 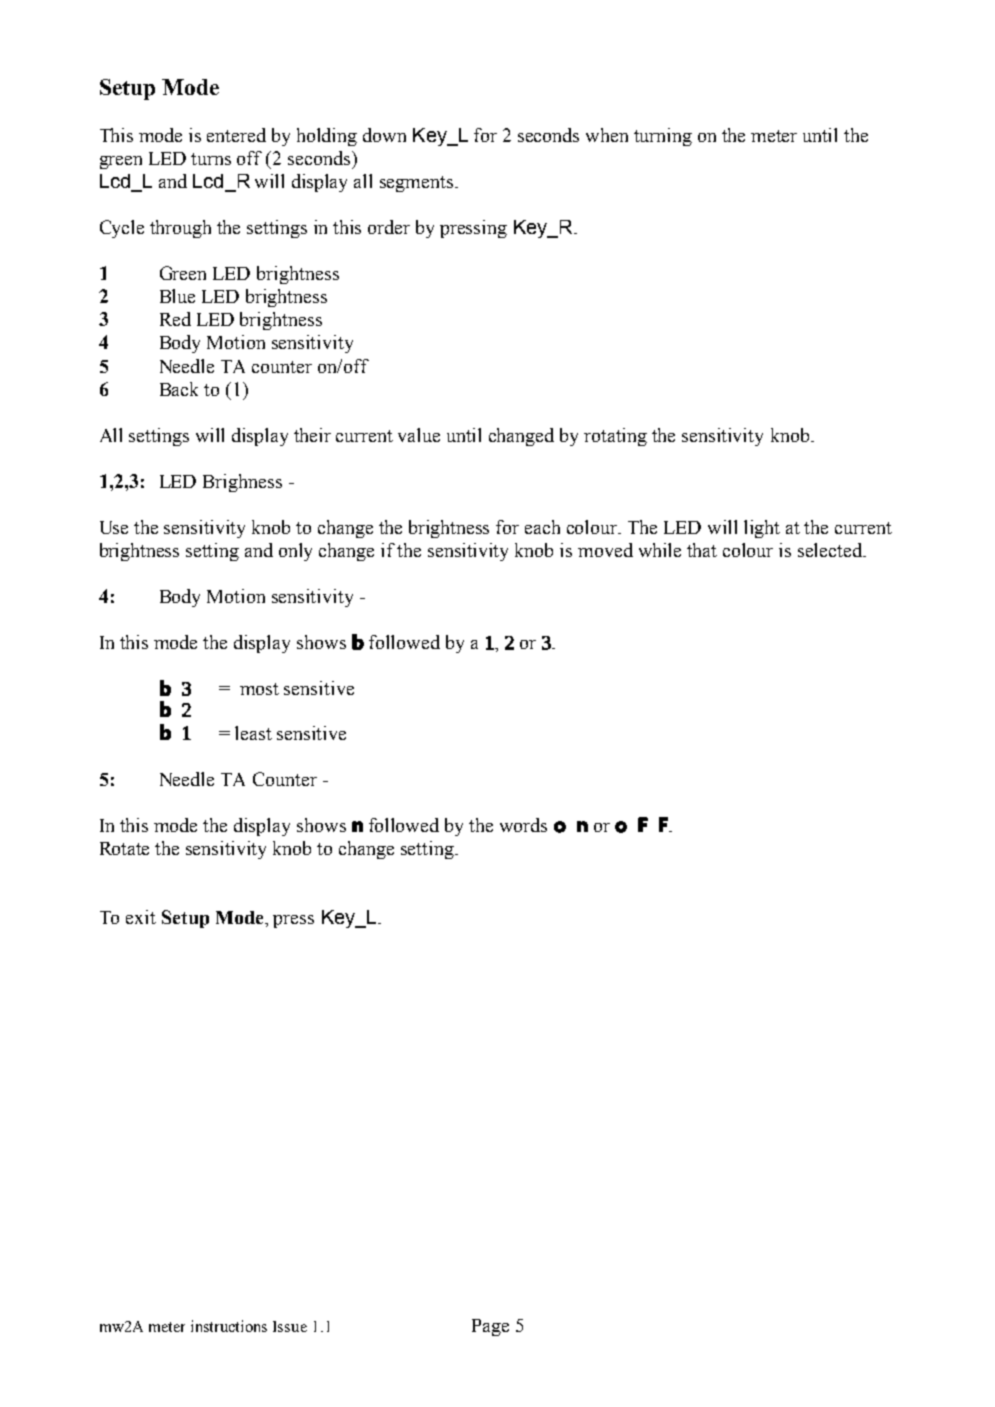 What do you see at coordinates (523, 825) in the document?
I see `words` at bounding box center [523, 825].
